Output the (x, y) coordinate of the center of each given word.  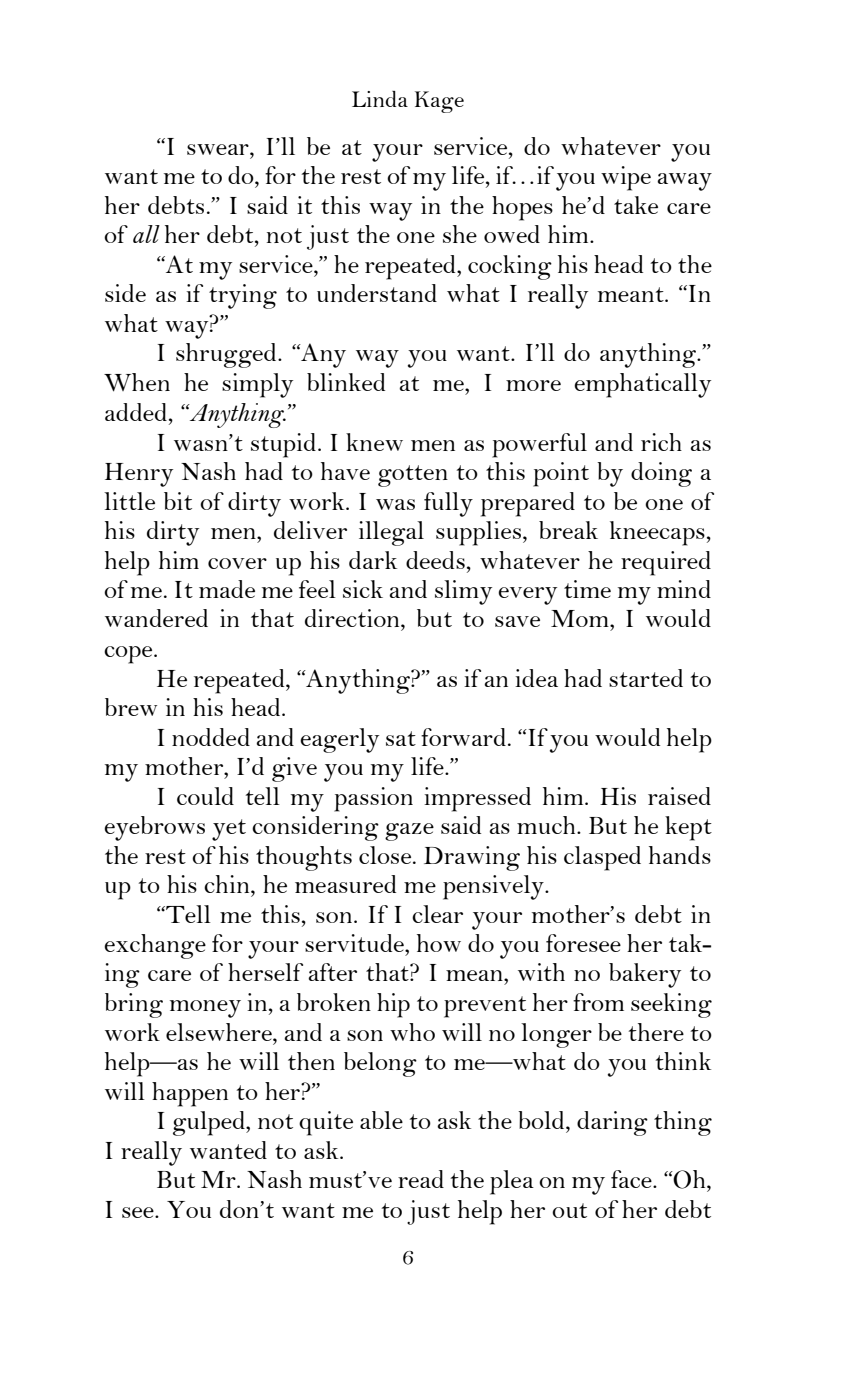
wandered (156, 618)
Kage (439, 102)
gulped (210, 1123)
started (646, 678)
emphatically (642, 385)
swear (219, 149)
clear (437, 914)
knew (374, 442)
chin (228, 884)
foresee (583, 943)
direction (353, 618)
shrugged (227, 355)
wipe (626, 178)
